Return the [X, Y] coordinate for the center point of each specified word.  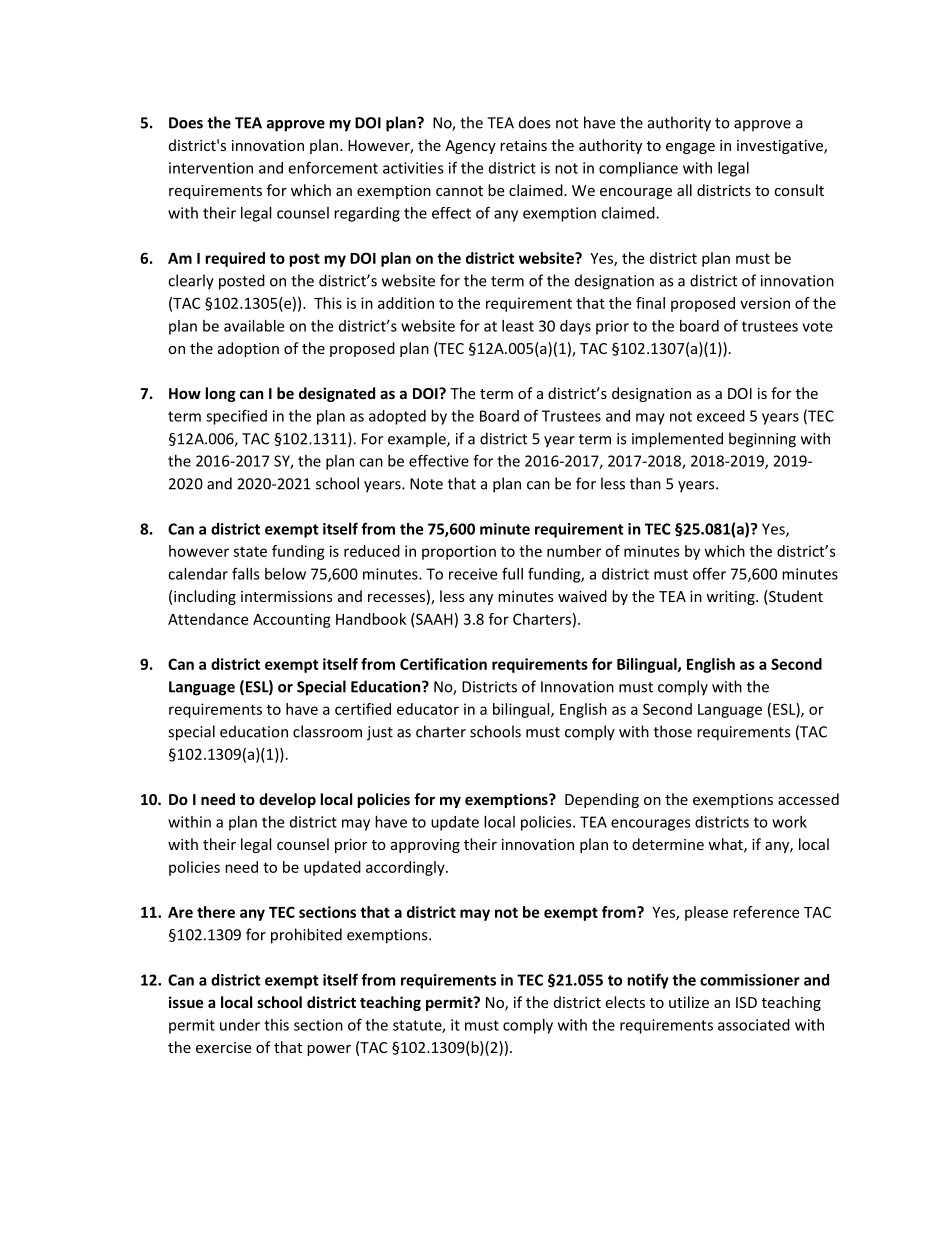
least [518, 326]
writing [731, 598]
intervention [211, 168]
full [512, 573]
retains [523, 145]
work [789, 822]
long [221, 394]
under [240, 1025]
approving [425, 846]
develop [287, 800]
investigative [781, 147]
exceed [721, 416]
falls [246, 573]
